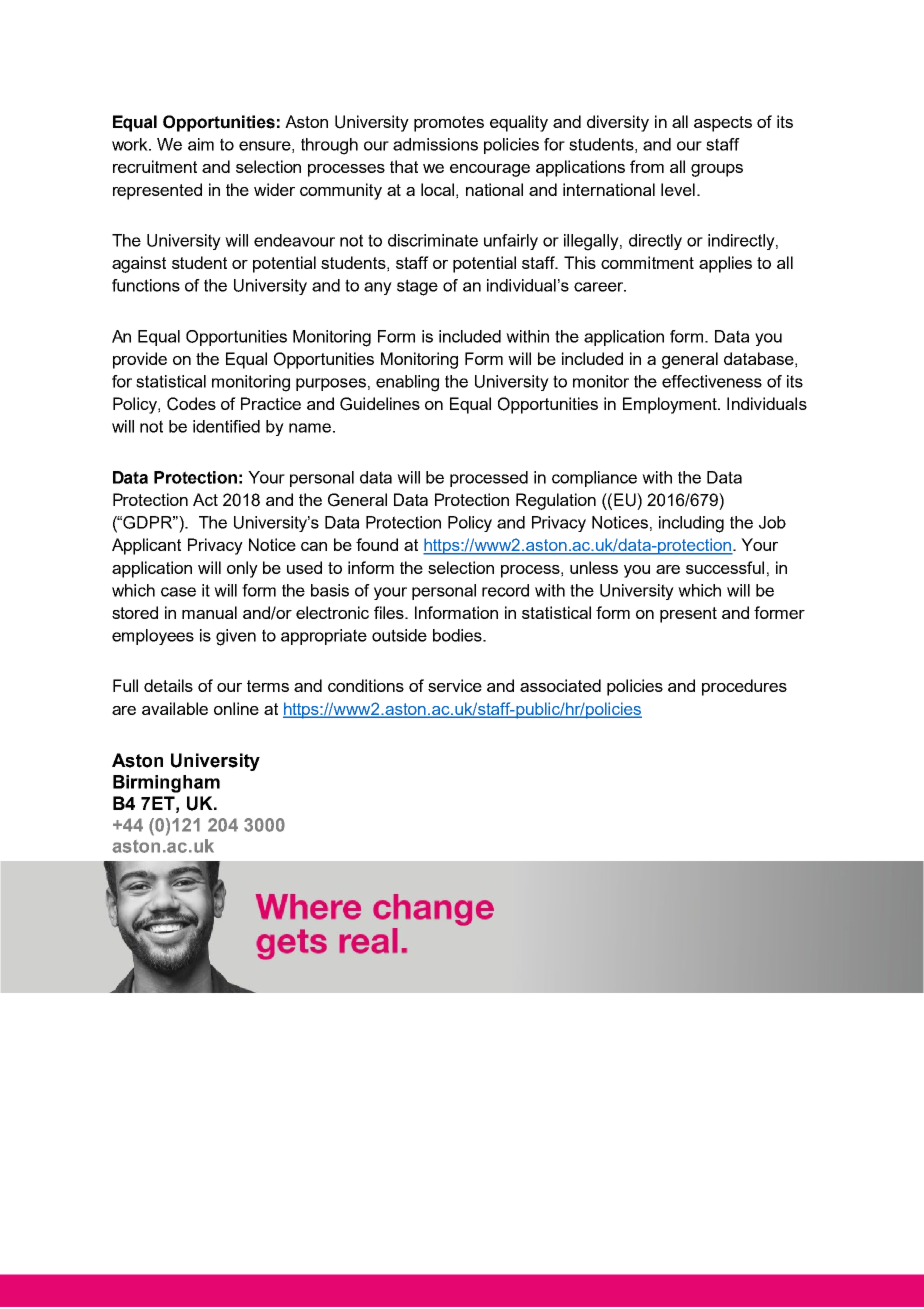 The height and width of the document is (1309, 924). Describe the element at coordinates (201, 144) in the document. I see `aim` at that location.
